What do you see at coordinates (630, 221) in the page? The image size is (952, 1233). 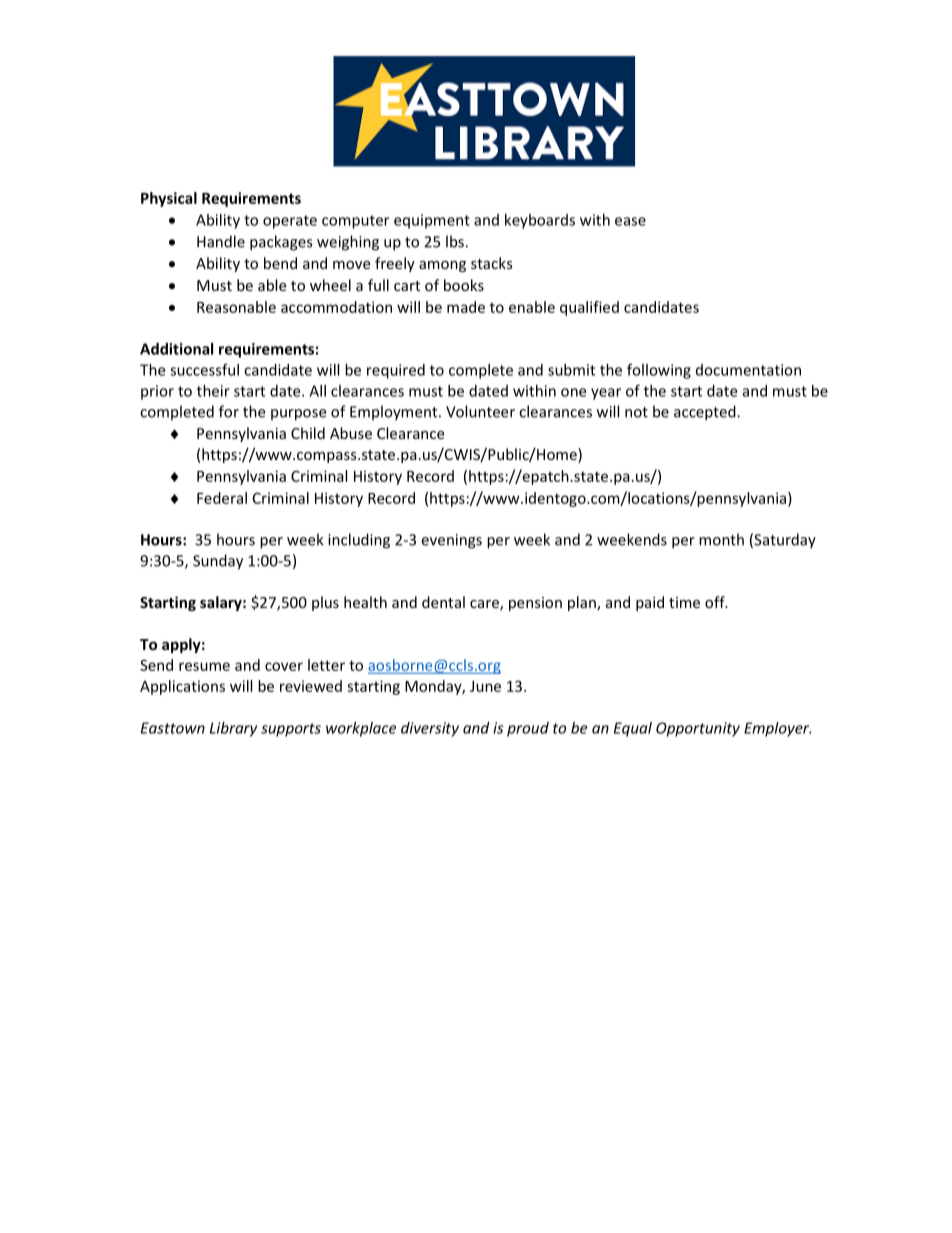 I see `ease` at bounding box center [630, 221].
